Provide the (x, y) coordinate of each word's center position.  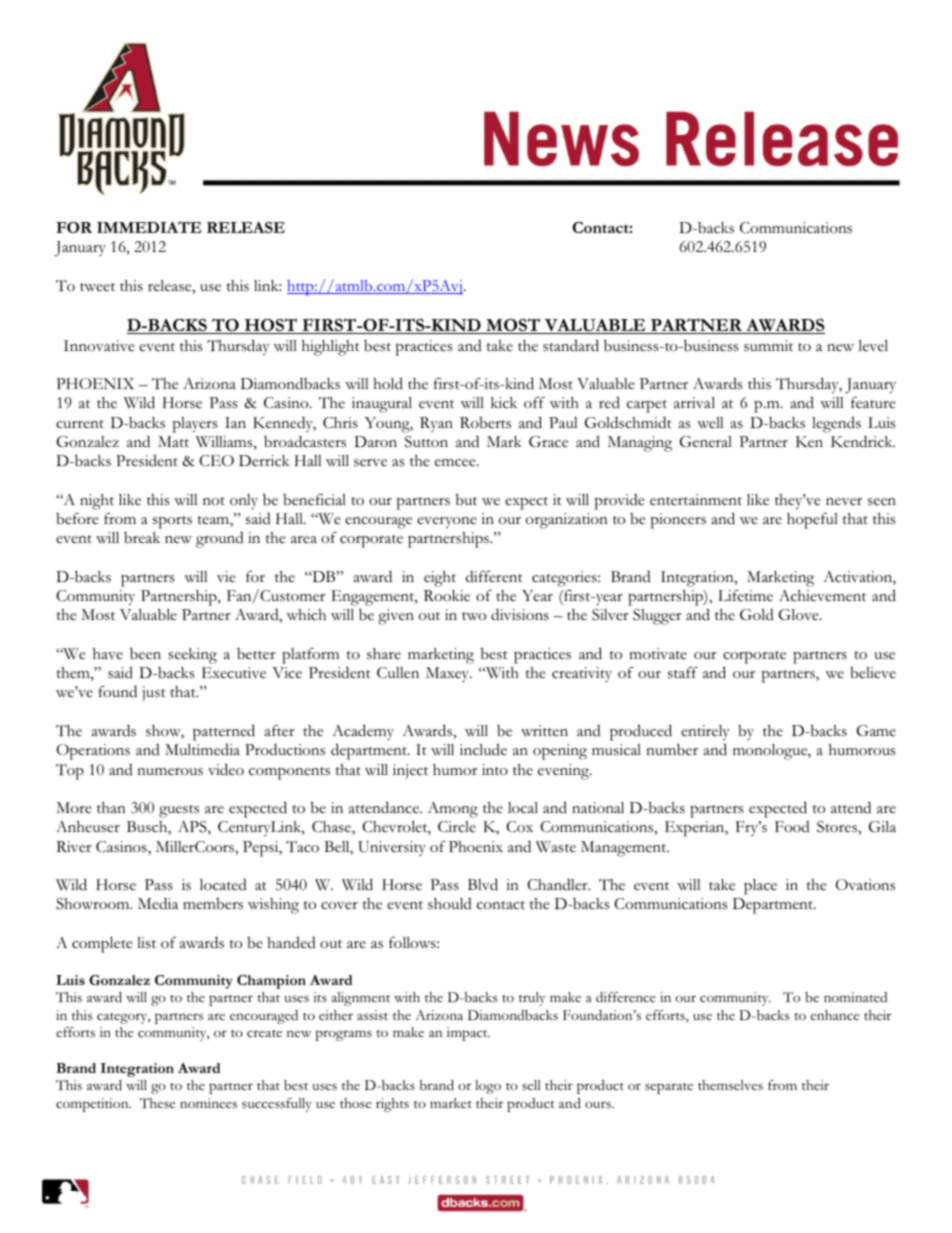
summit (768, 346)
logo (488, 1087)
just (154, 693)
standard (571, 345)
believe (873, 673)
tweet (97, 287)
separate (669, 1088)
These (157, 1103)
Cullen (398, 673)
